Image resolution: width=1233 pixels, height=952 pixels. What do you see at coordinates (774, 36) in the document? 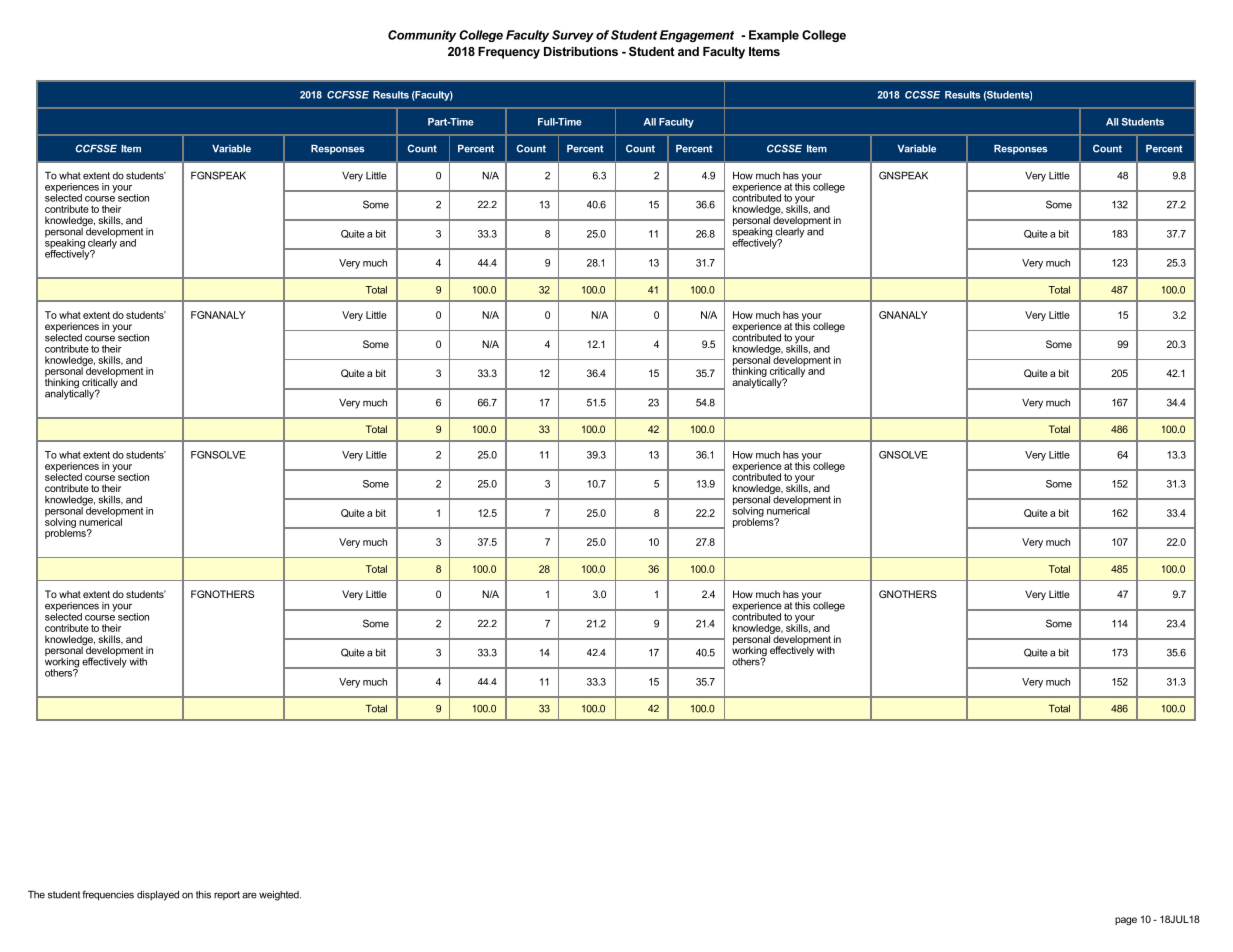
I see `Example` at bounding box center [774, 36].
